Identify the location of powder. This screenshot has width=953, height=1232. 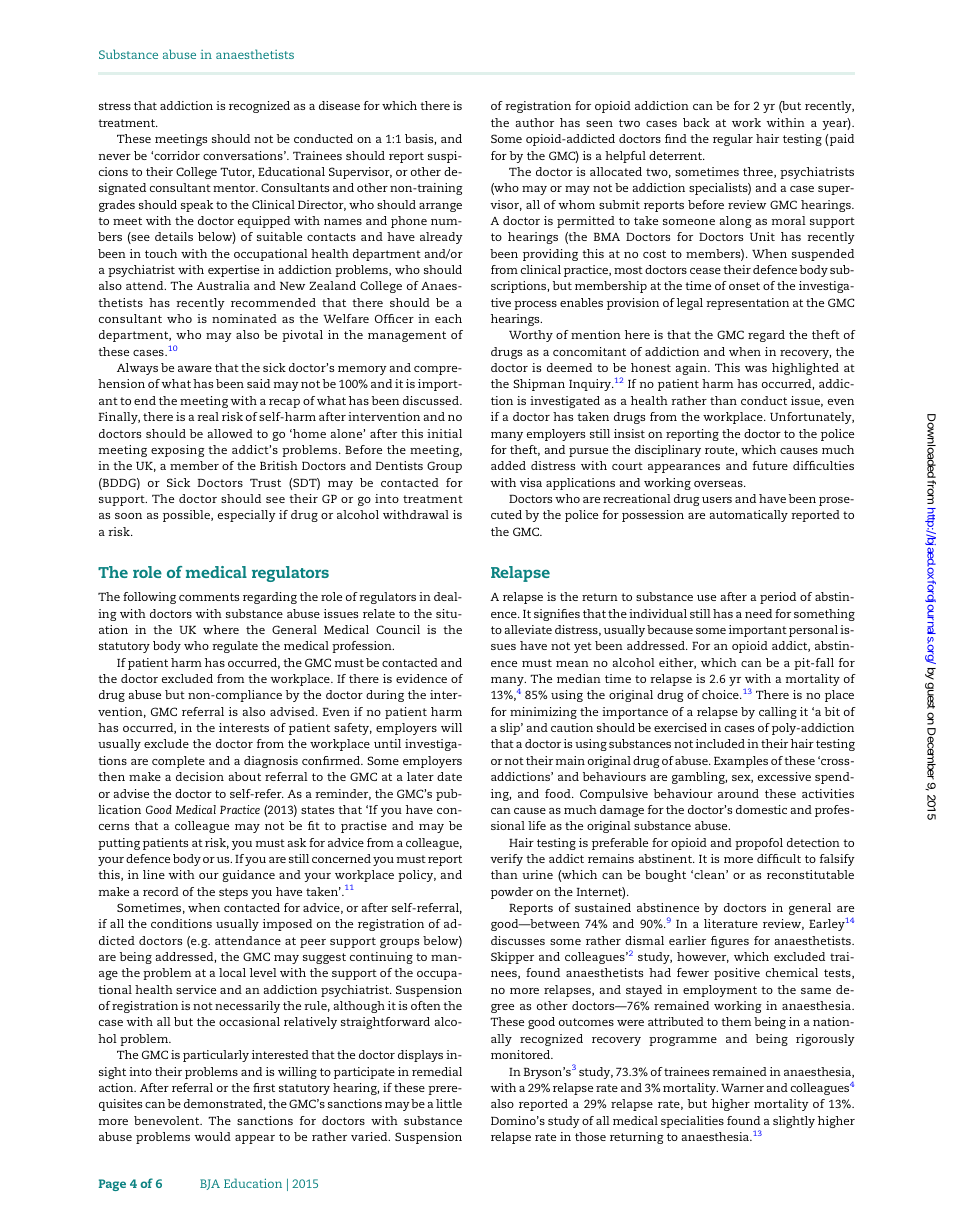
(512, 893).
